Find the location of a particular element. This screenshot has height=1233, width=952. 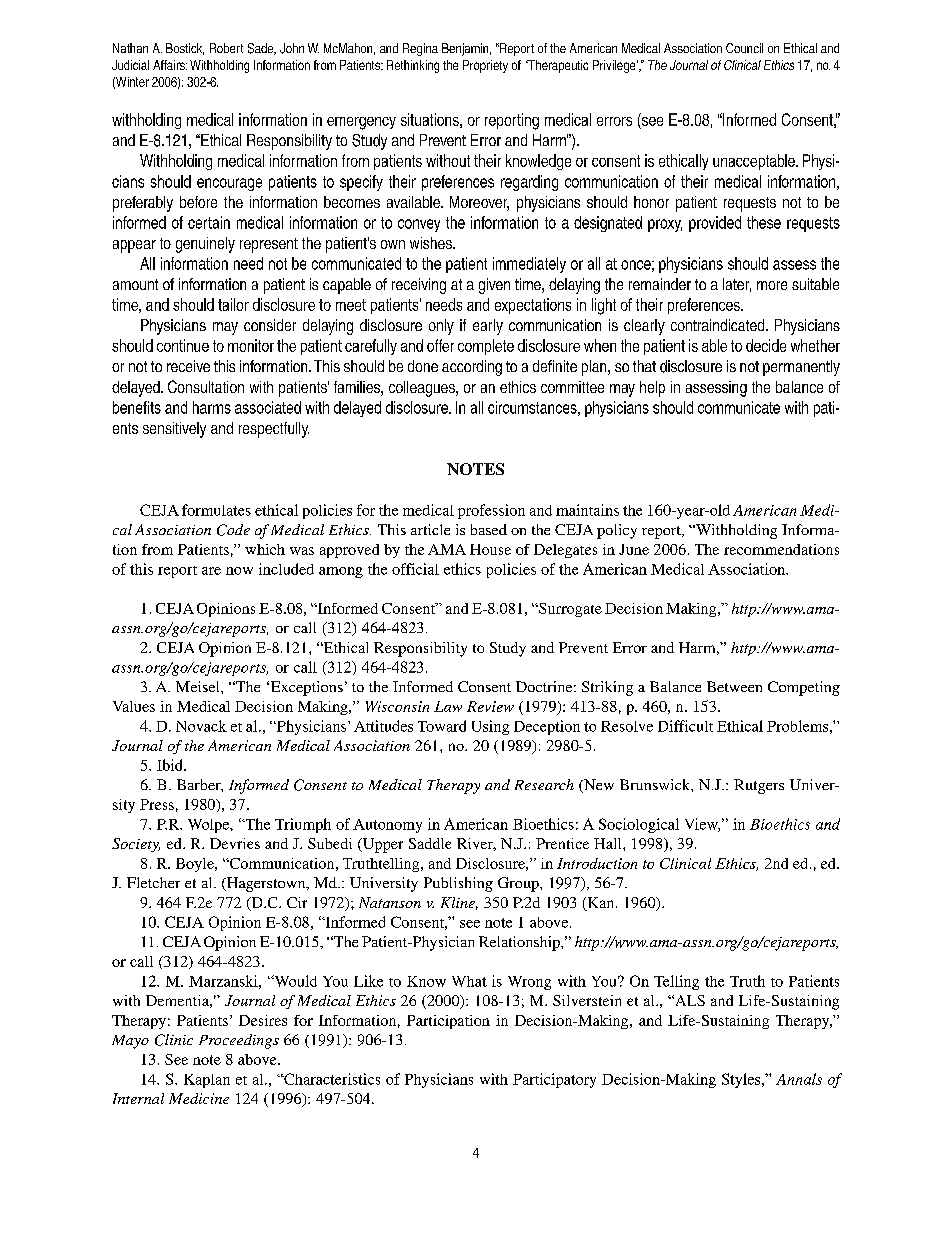

River is located at coordinates (476, 844).
